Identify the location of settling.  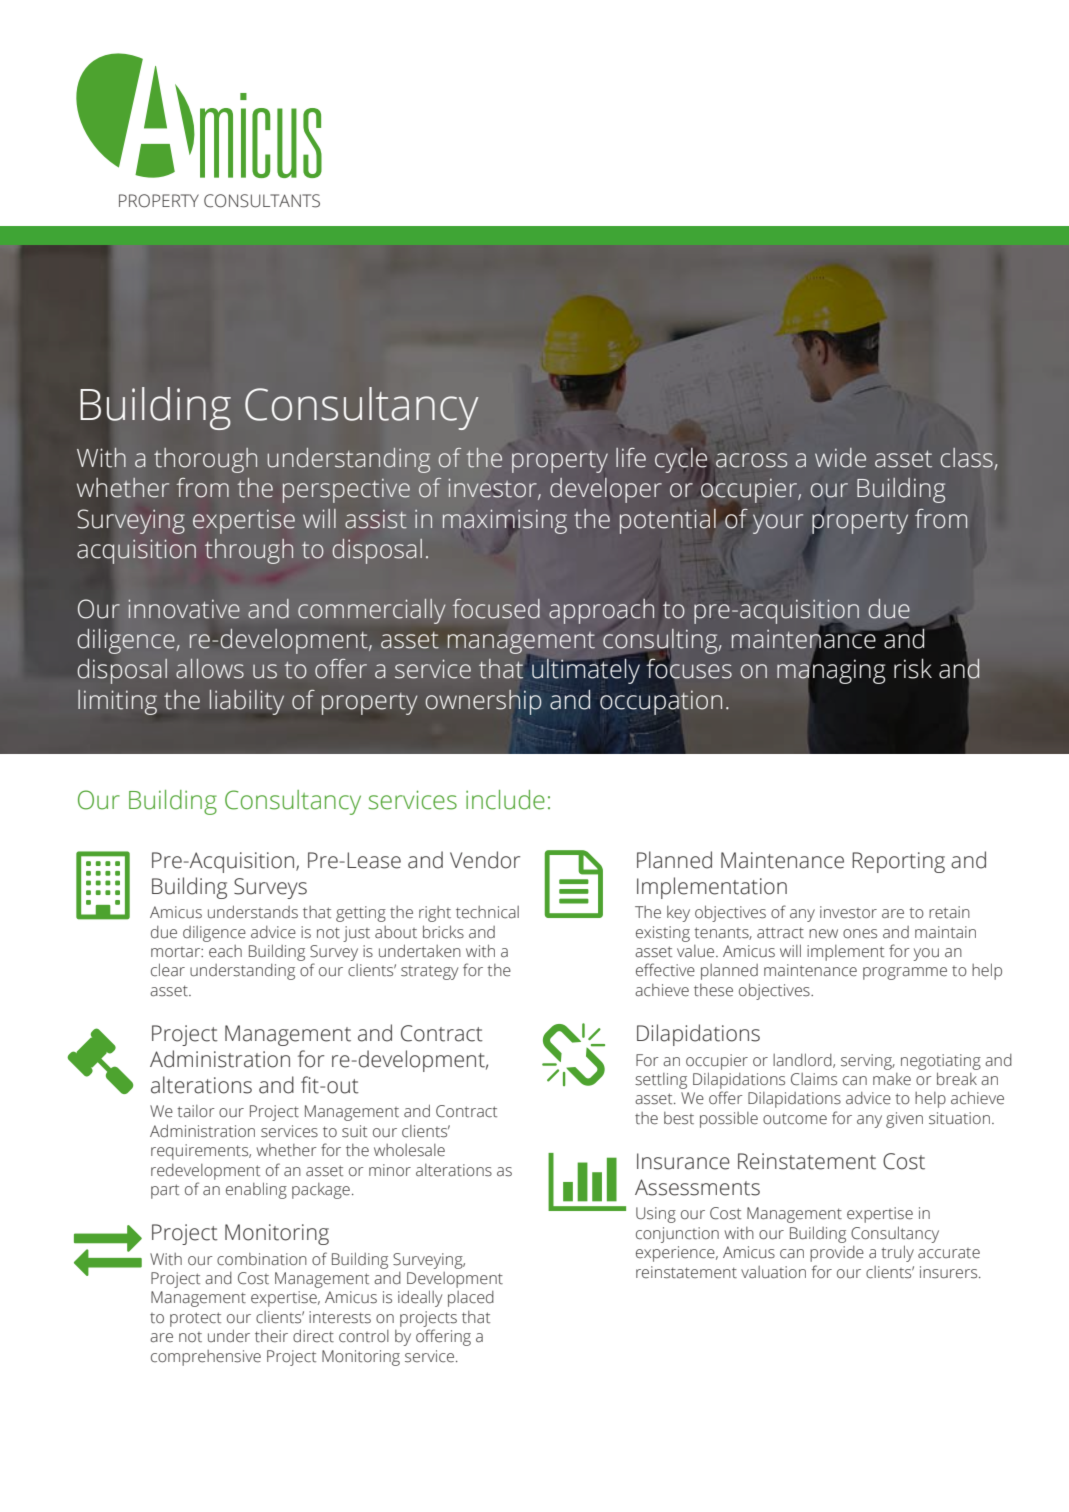
(661, 1081).
